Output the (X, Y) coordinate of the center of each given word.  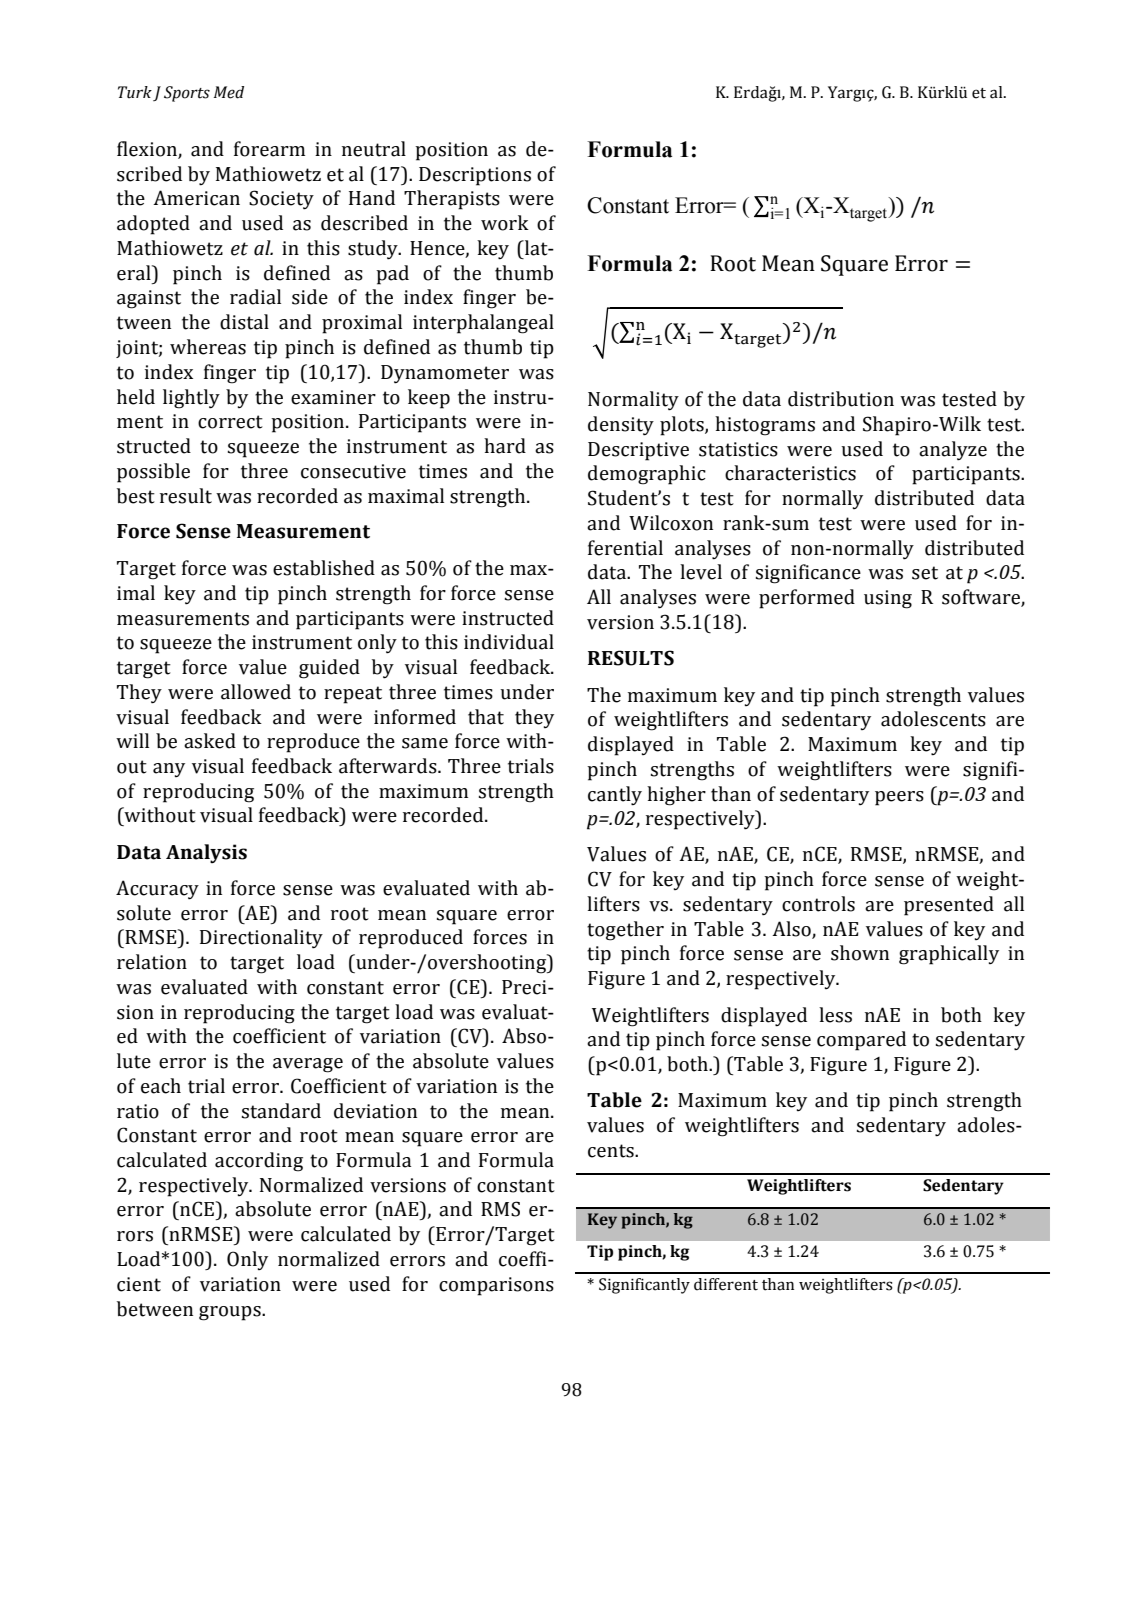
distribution (841, 399)
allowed (256, 692)
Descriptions (475, 176)
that (486, 717)
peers (899, 798)
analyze (953, 451)
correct (230, 422)
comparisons (496, 1286)
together (625, 931)
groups (231, 1313)
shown (860, 953)
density (621, 426)
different (726, 1284)
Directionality (261, 939)
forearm (269, 149)
